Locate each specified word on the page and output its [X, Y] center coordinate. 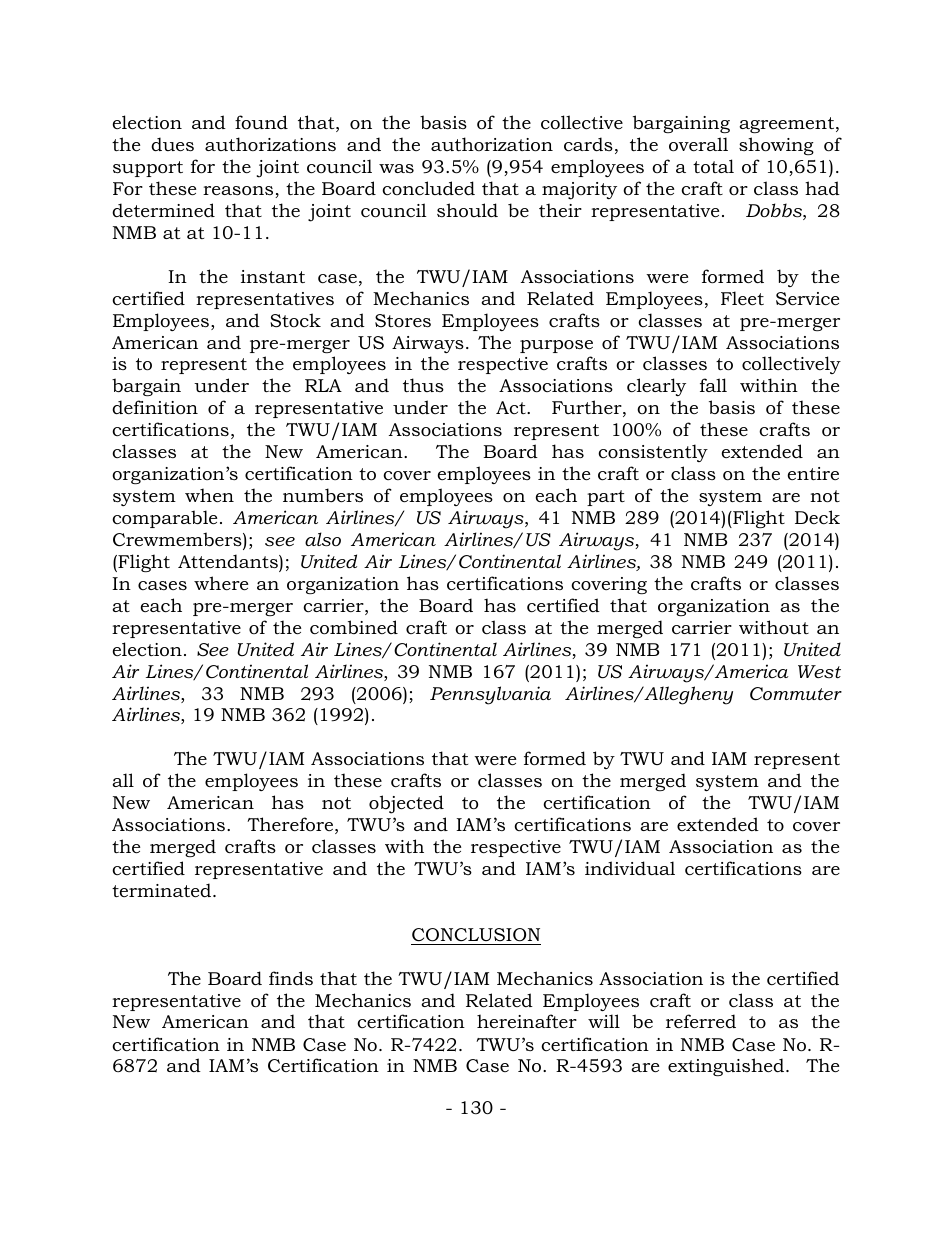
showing [776, 146]
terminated [163, 890]
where [221, 583]
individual [630, 868]
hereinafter [527, 1021]
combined [354, 627]
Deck [817, 517]
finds [291, 978]
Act [512, 407]
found [261, 122]
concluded [428, 188]
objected [406, 804]
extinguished [727, 1067]
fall [713, 385]
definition [155, 407]
